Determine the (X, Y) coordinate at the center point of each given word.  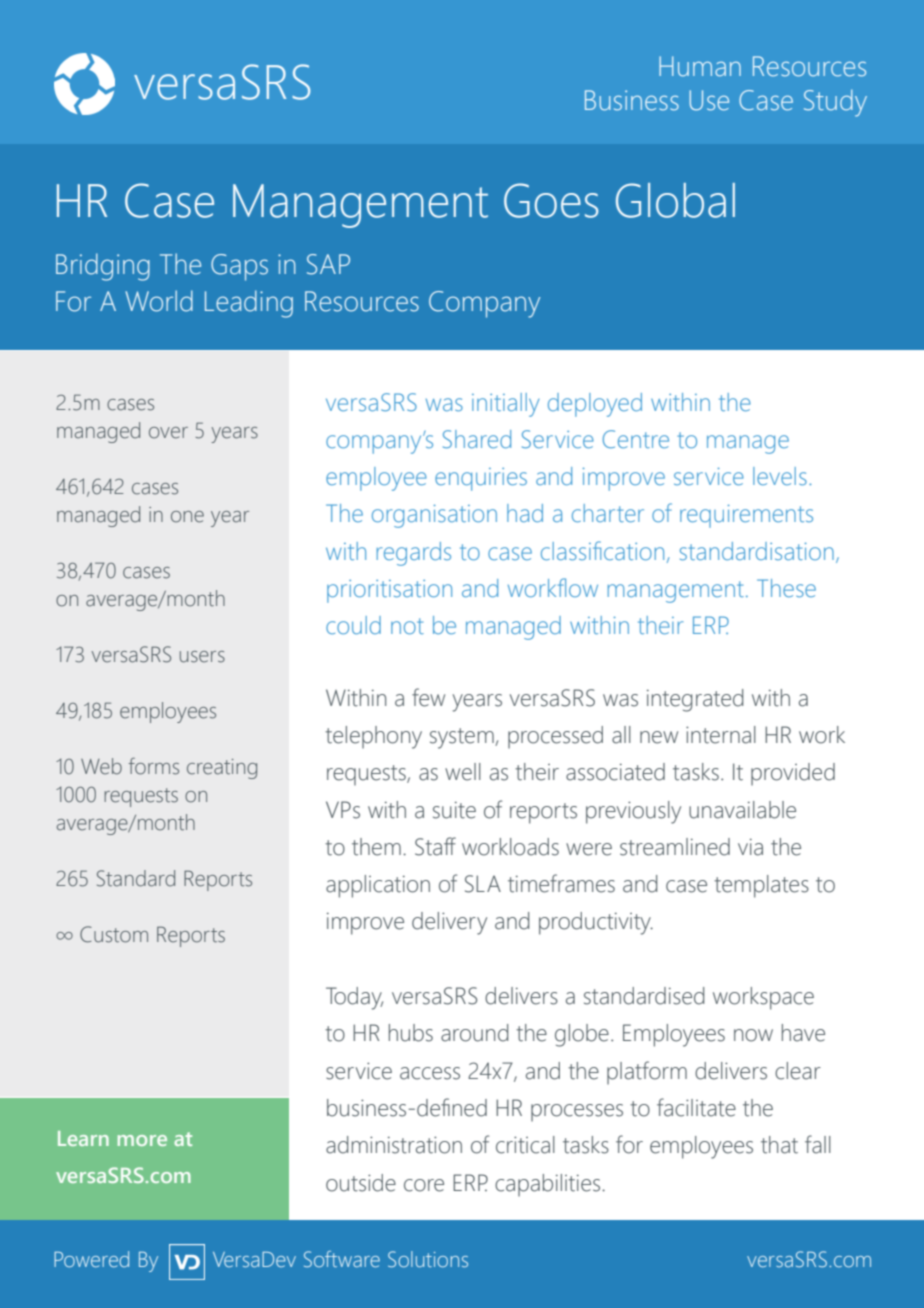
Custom (114, 934)
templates (761, 886)
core (424, 1185)
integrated (695, 700)
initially (506, 405)
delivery (449, 923)
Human (700, 66)
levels (780, 476)
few (428, 697)
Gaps (239, 267)
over (168, 433)
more (142, 1140)
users (202, 657)
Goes (551, 200)
